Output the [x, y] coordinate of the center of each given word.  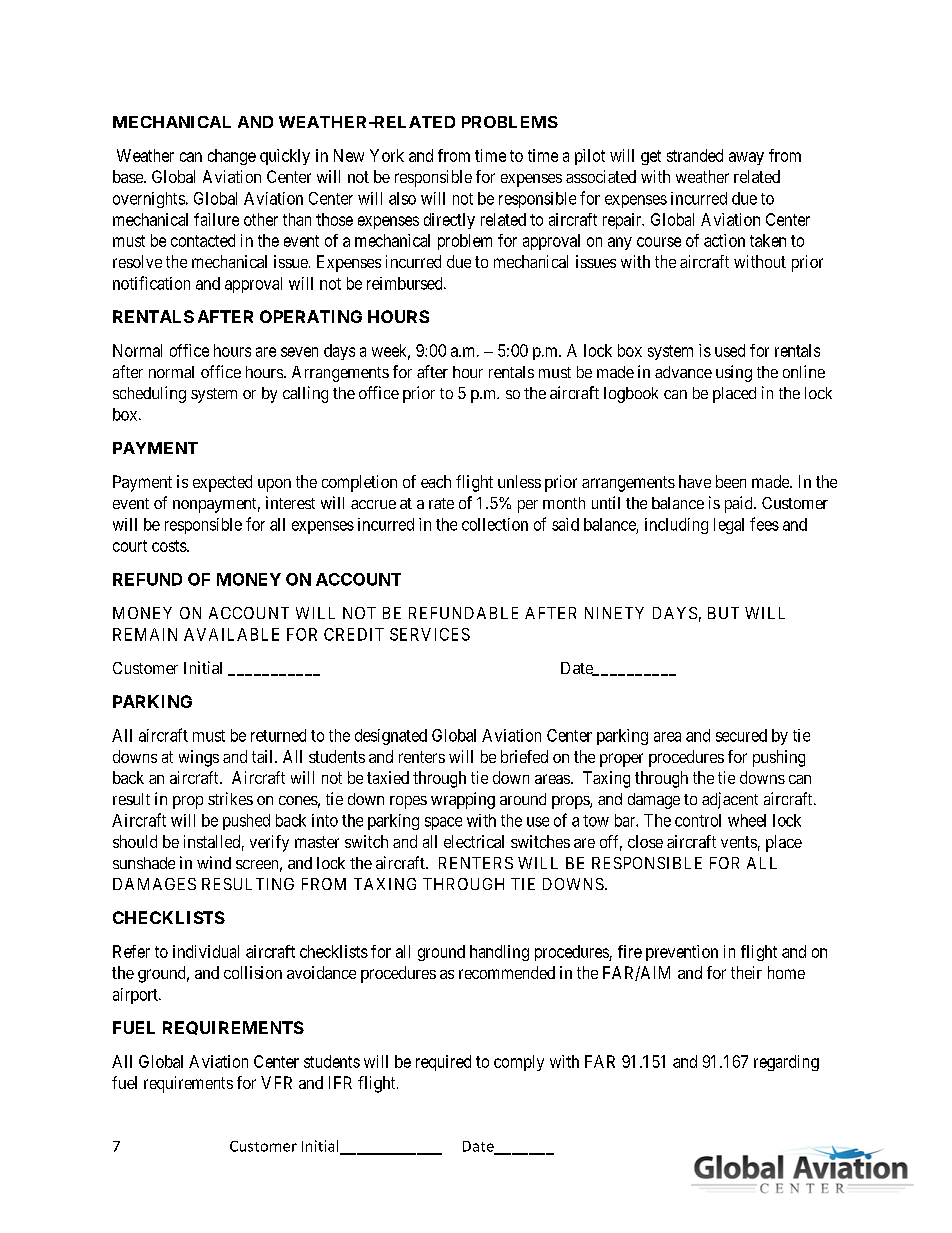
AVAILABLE [231, 634]
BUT [723, 613]
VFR [276, 1082]
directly [449, 221]
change [232, 157]
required [443, 1063]
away [746, 158]
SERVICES [430, 634]
